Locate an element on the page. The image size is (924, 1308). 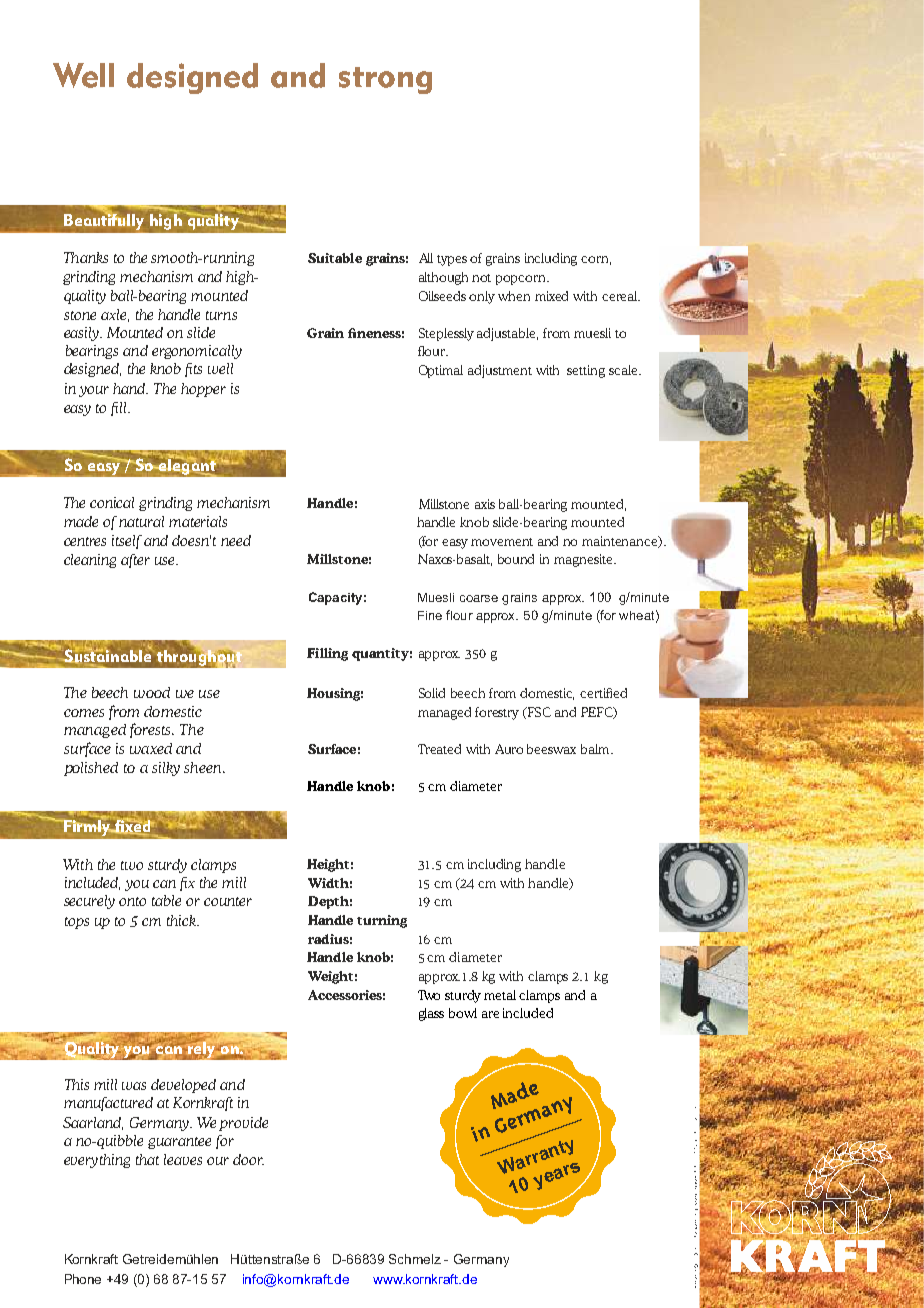
Phone is located at coordinates (83, 1279).
